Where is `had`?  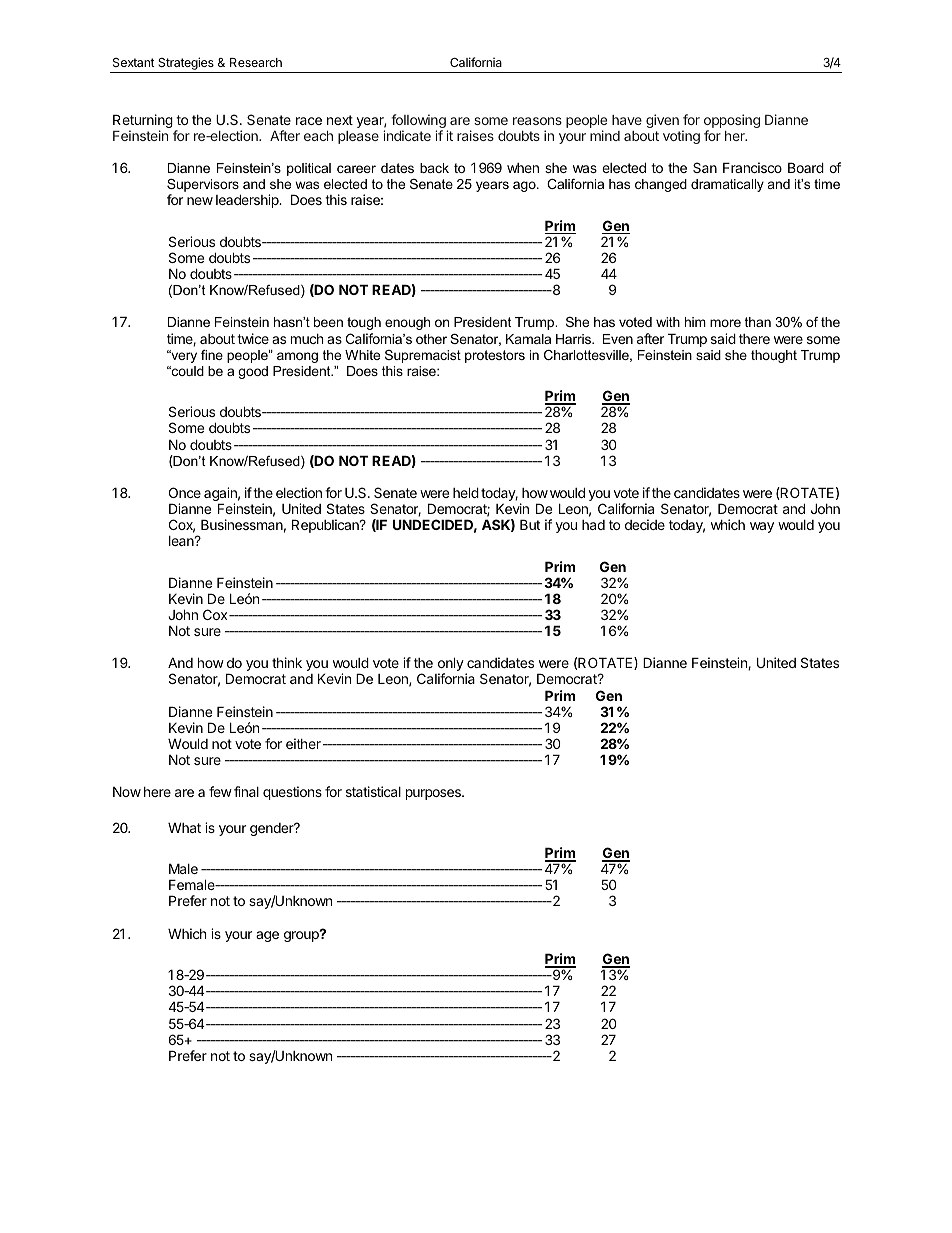 had is located at coordinates (593, 525).
